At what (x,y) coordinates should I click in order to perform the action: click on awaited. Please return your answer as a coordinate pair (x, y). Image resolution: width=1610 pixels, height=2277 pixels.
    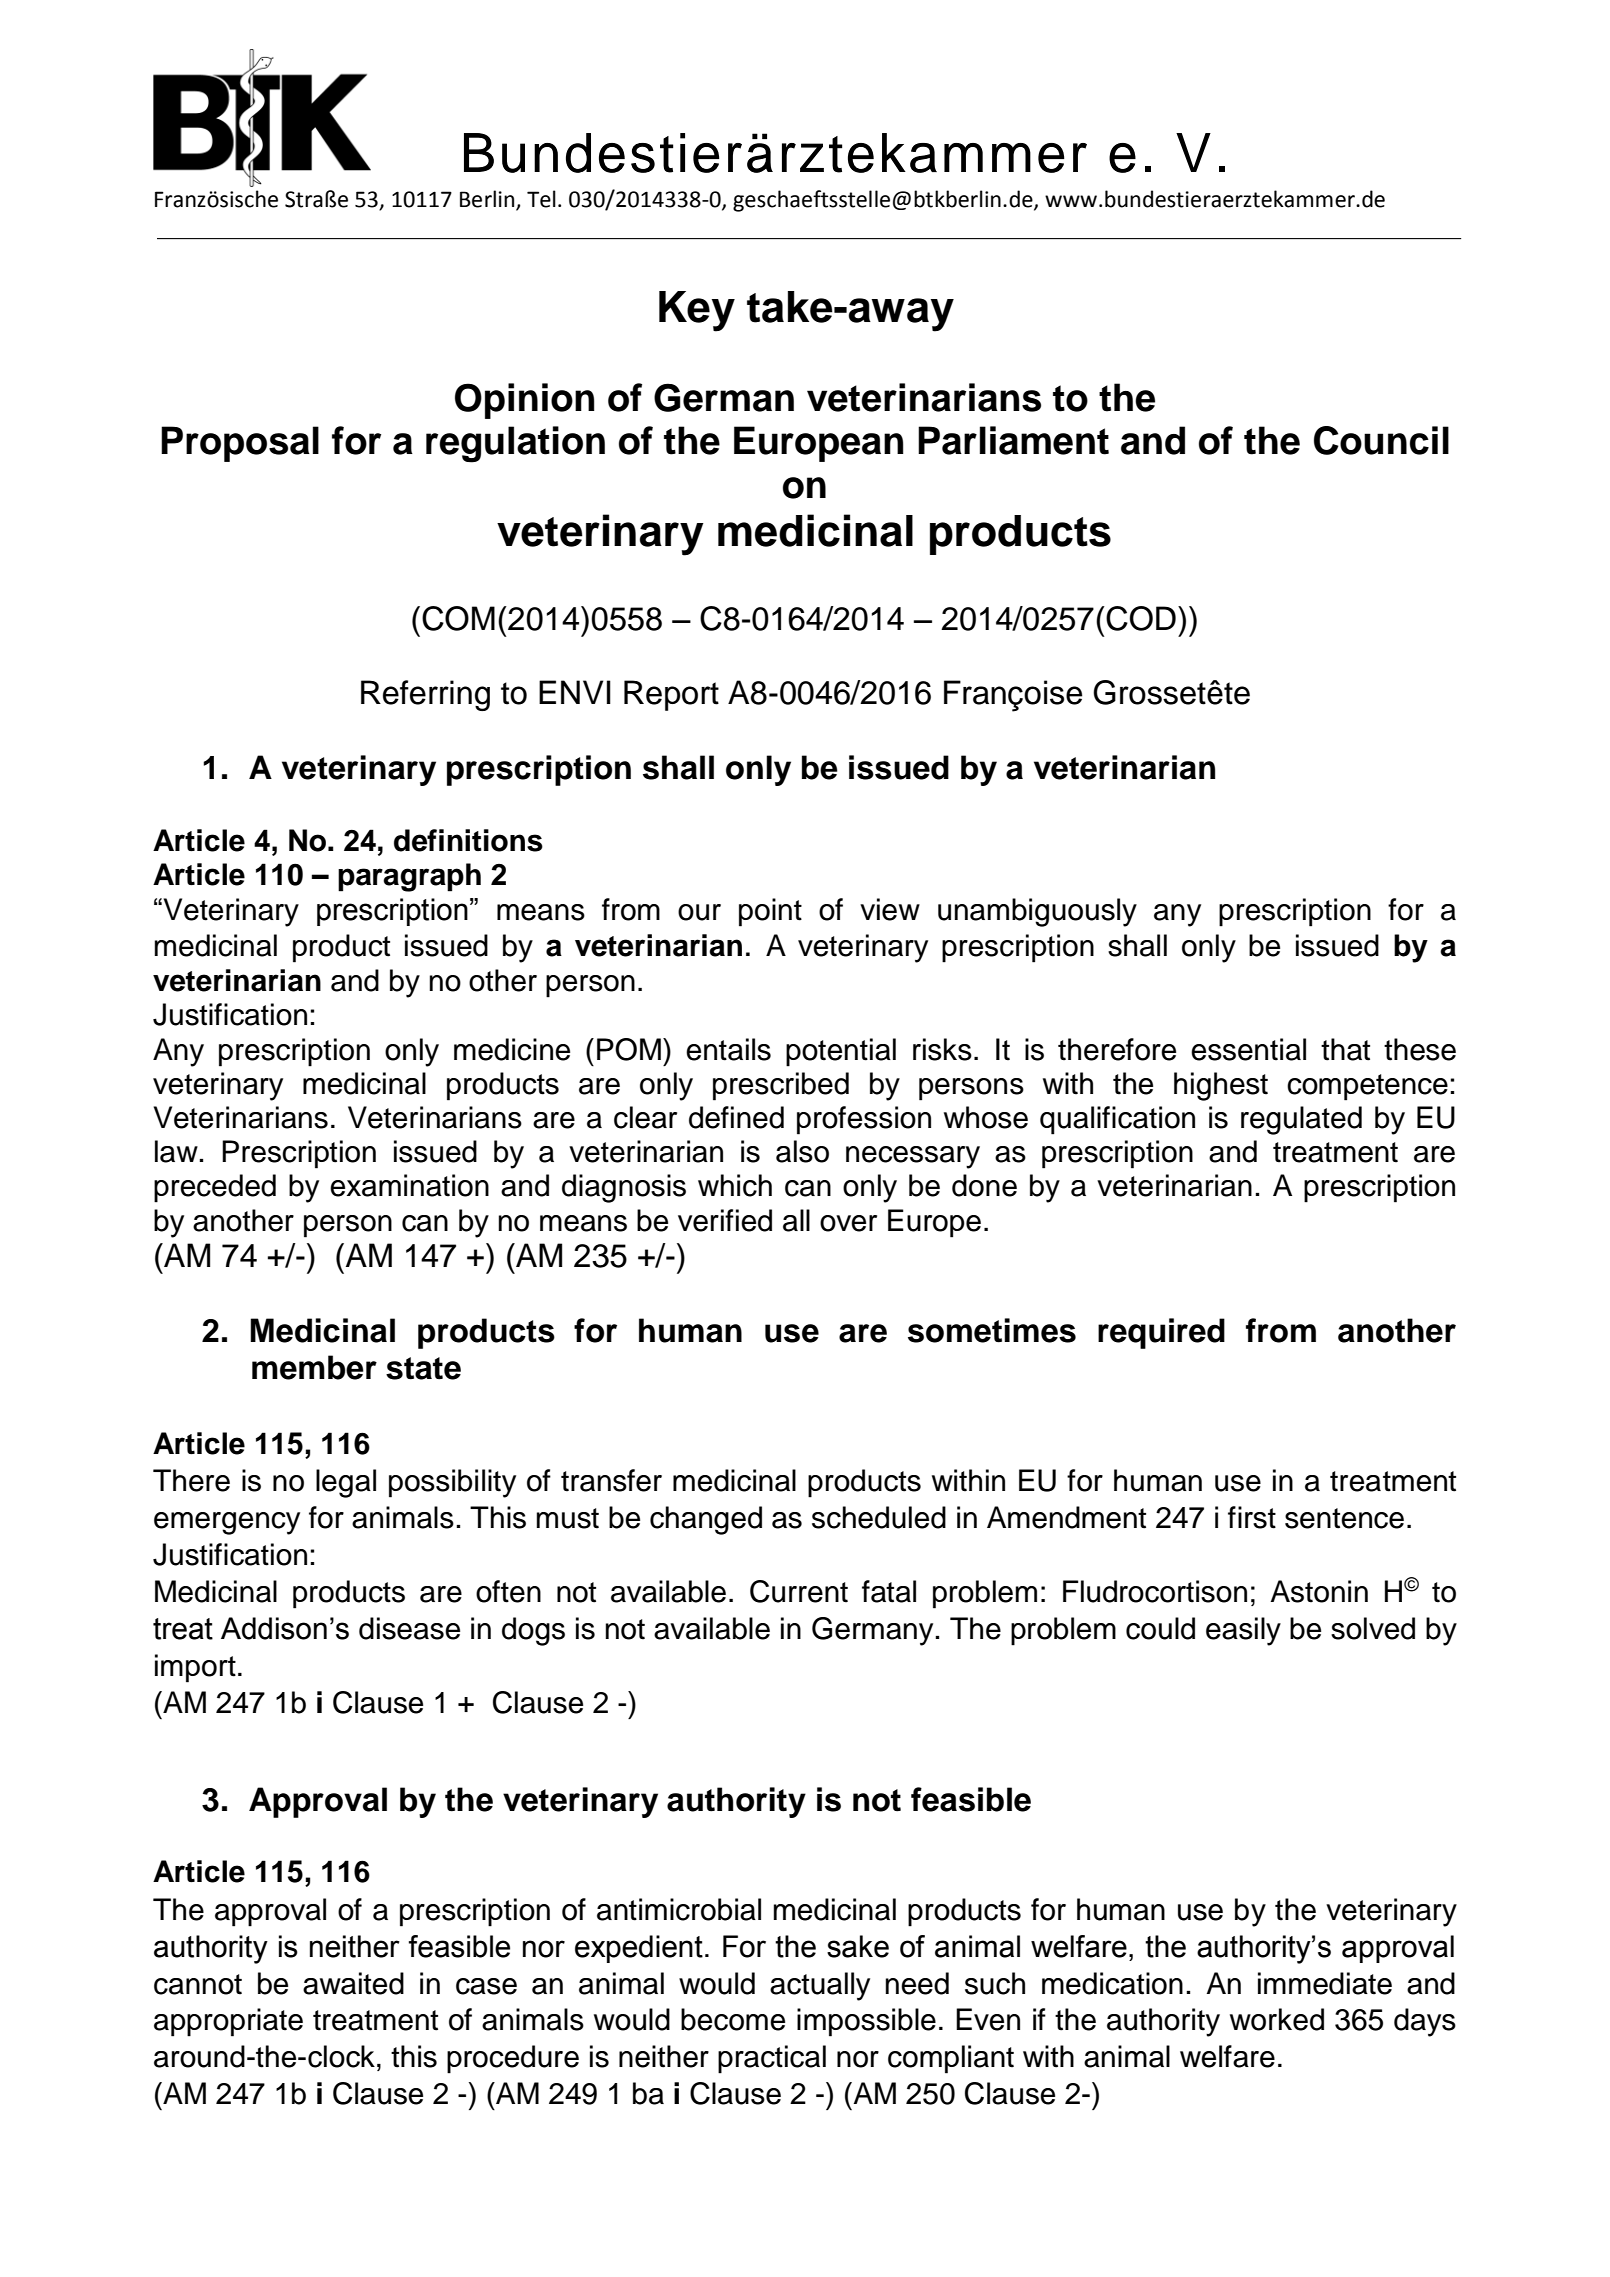
    Looking at the image, I should click on (353, 1983).
